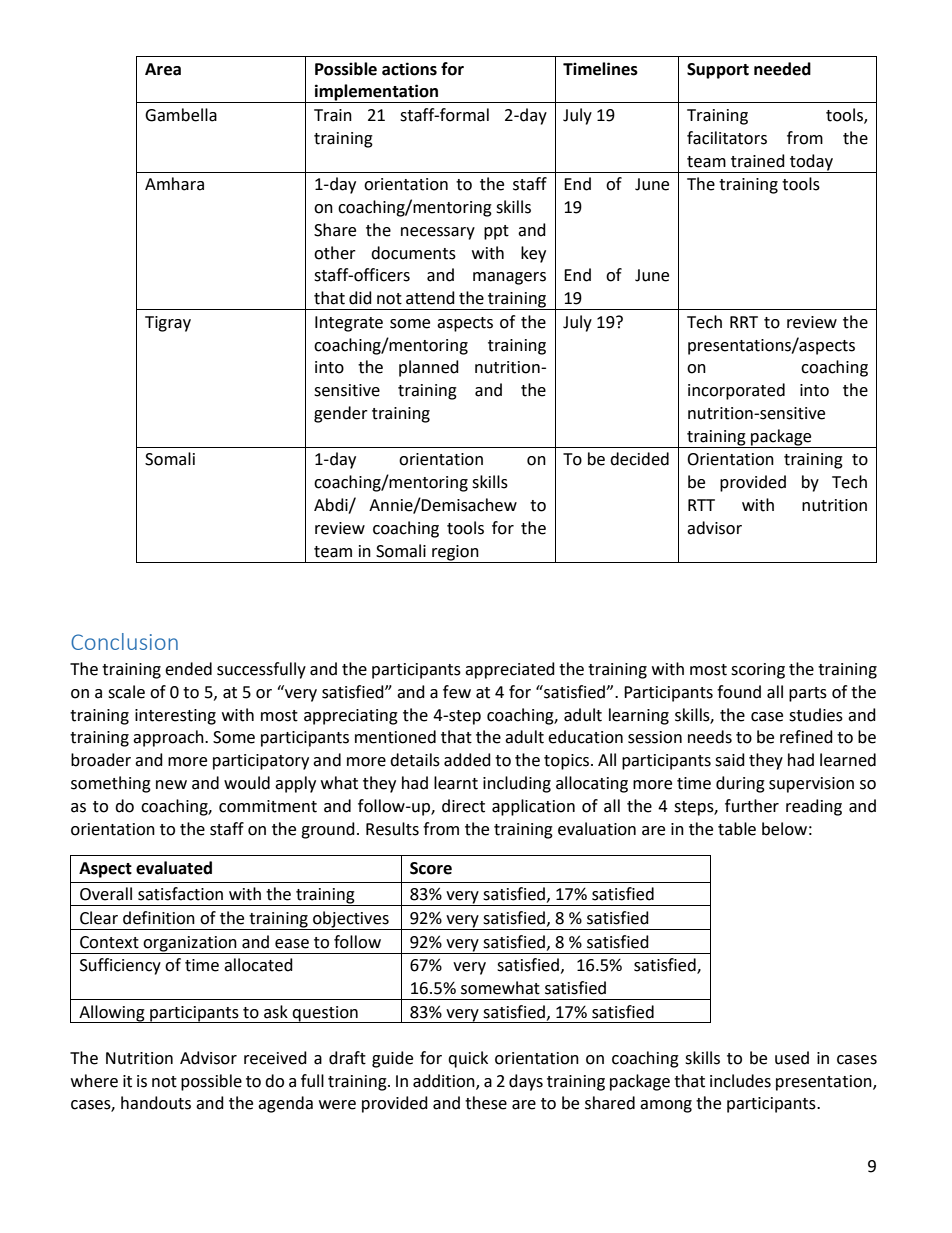  I want to click on includes, so click(740, 1081).
